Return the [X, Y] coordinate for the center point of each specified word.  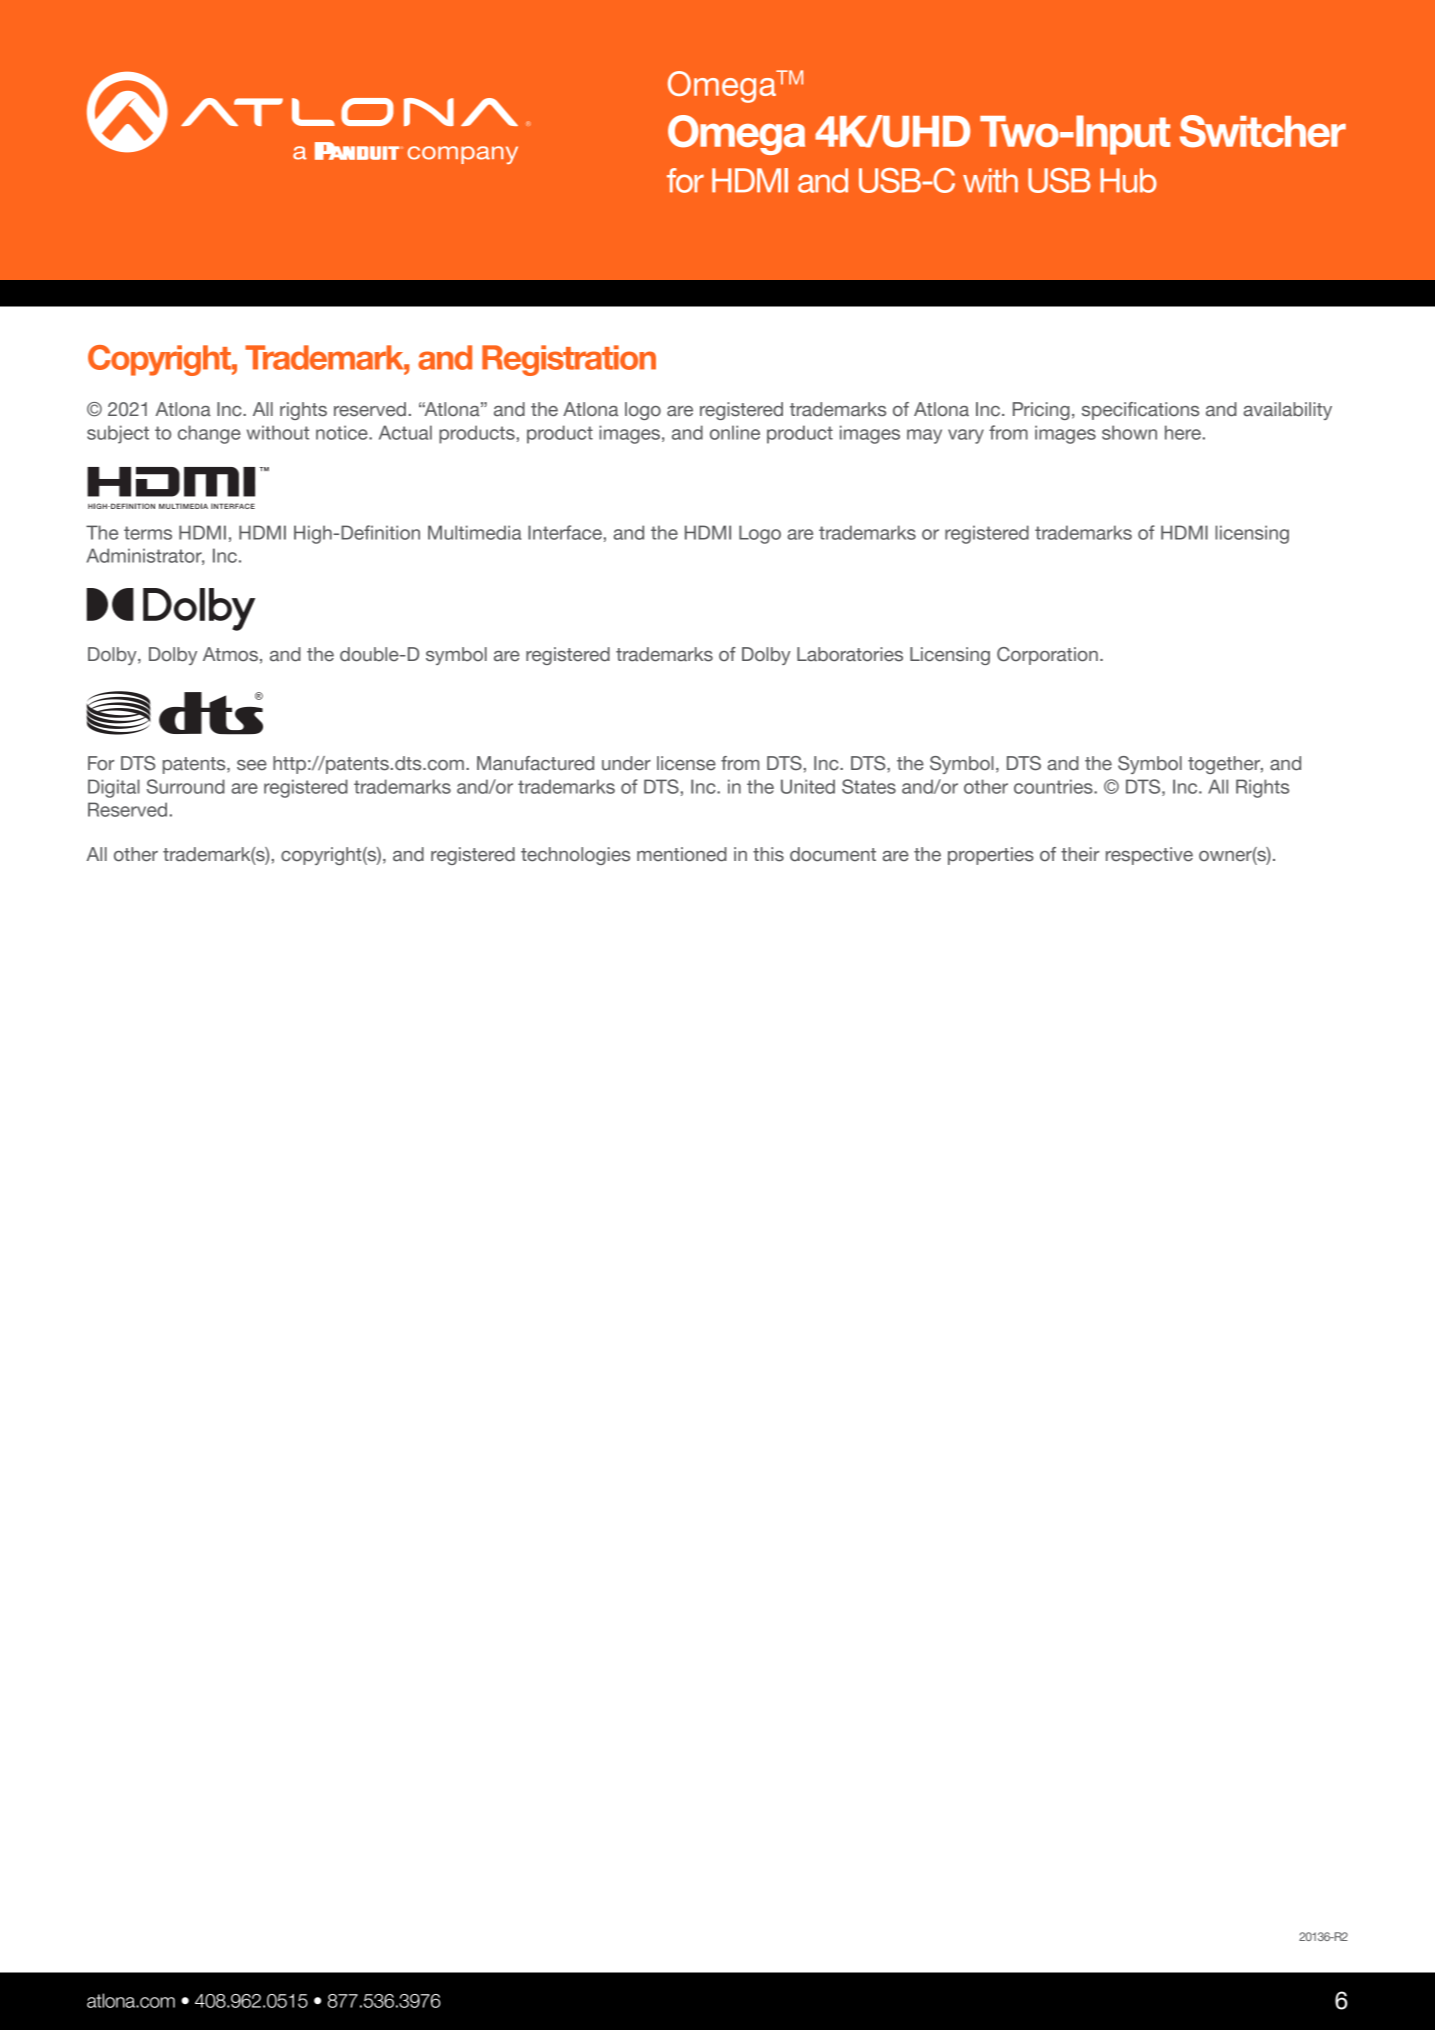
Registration [569, 360]
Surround [186, 786]
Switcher [1263, 131]
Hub [1128, 180]
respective [1149, 856]
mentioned [682, 854]
